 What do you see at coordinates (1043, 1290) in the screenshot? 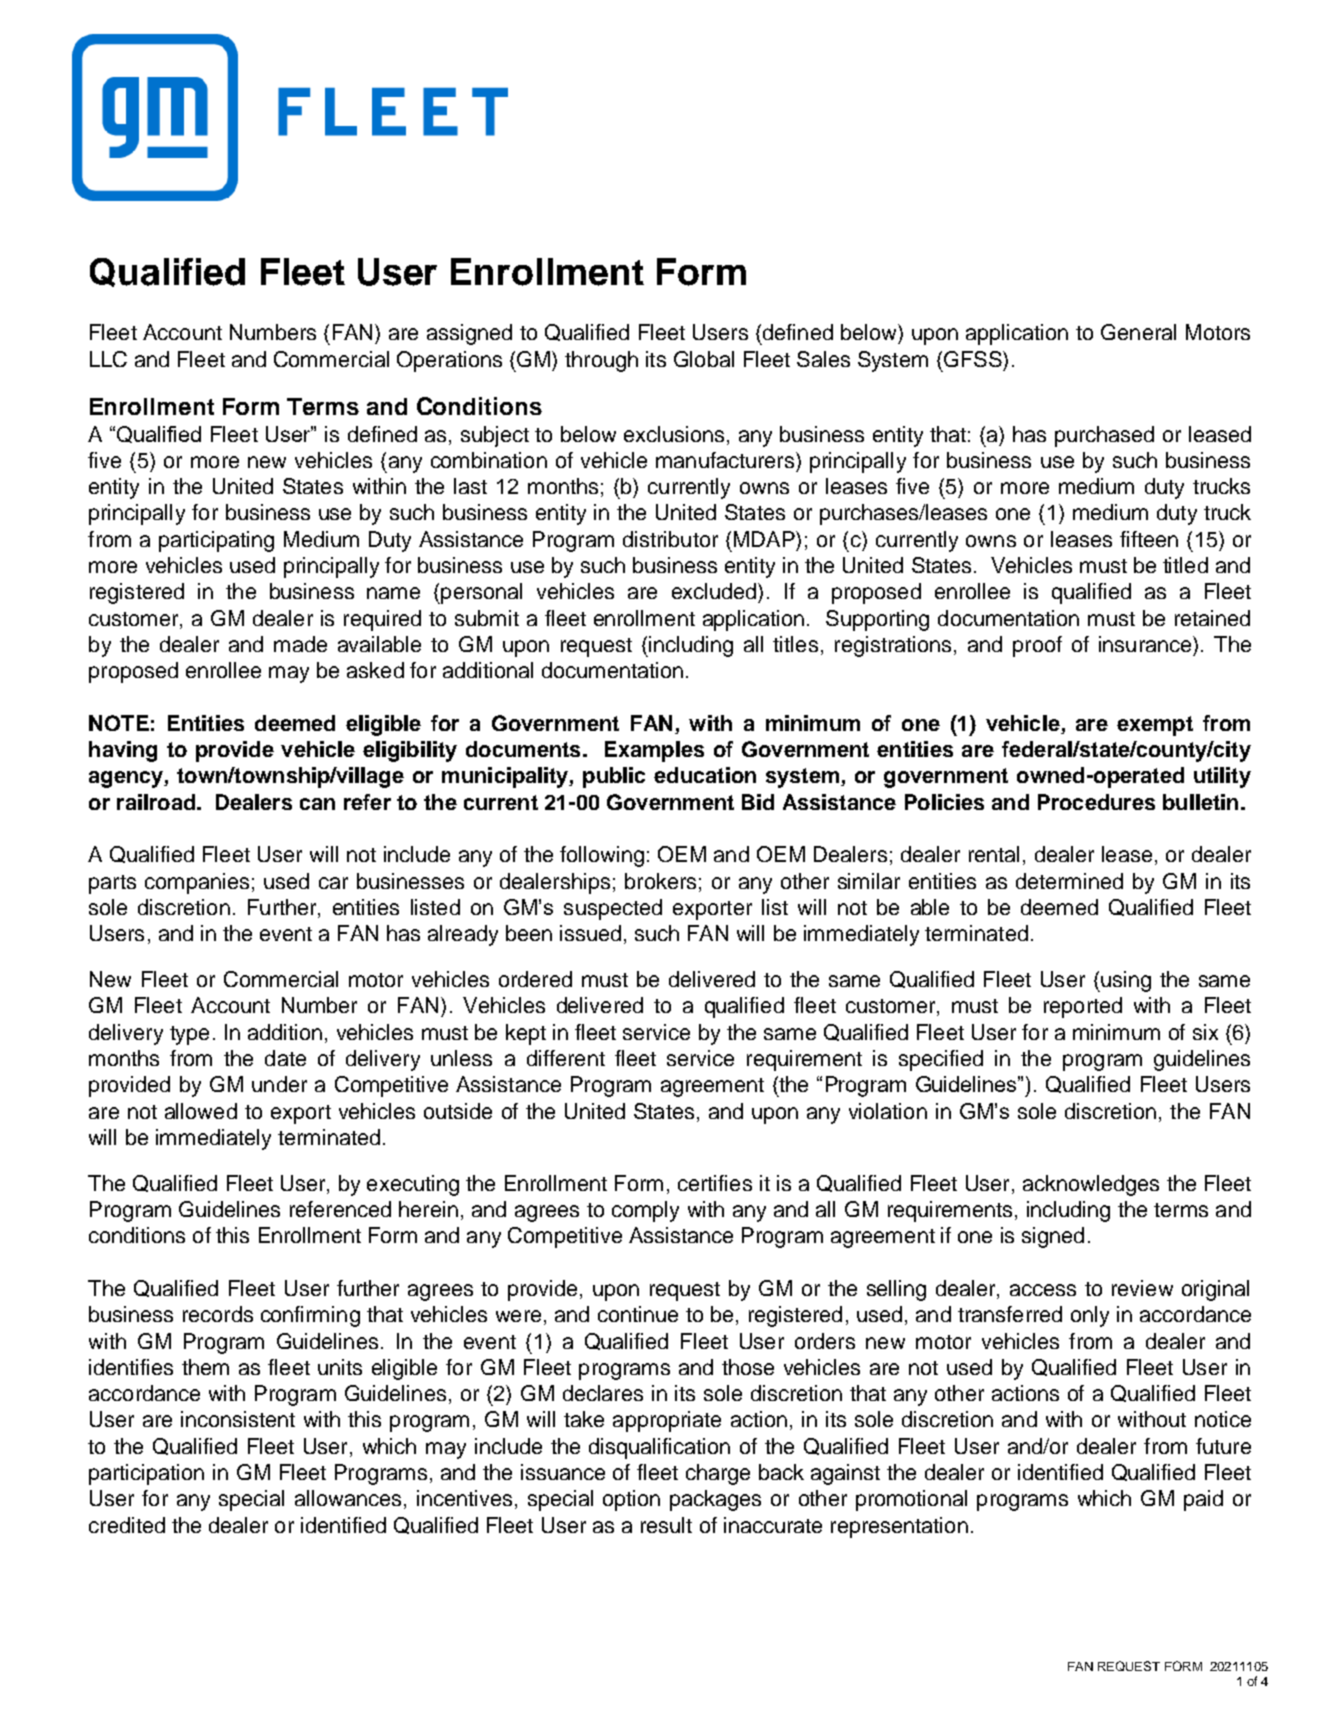
I see `access` at bounding box center [1043, 1290].
